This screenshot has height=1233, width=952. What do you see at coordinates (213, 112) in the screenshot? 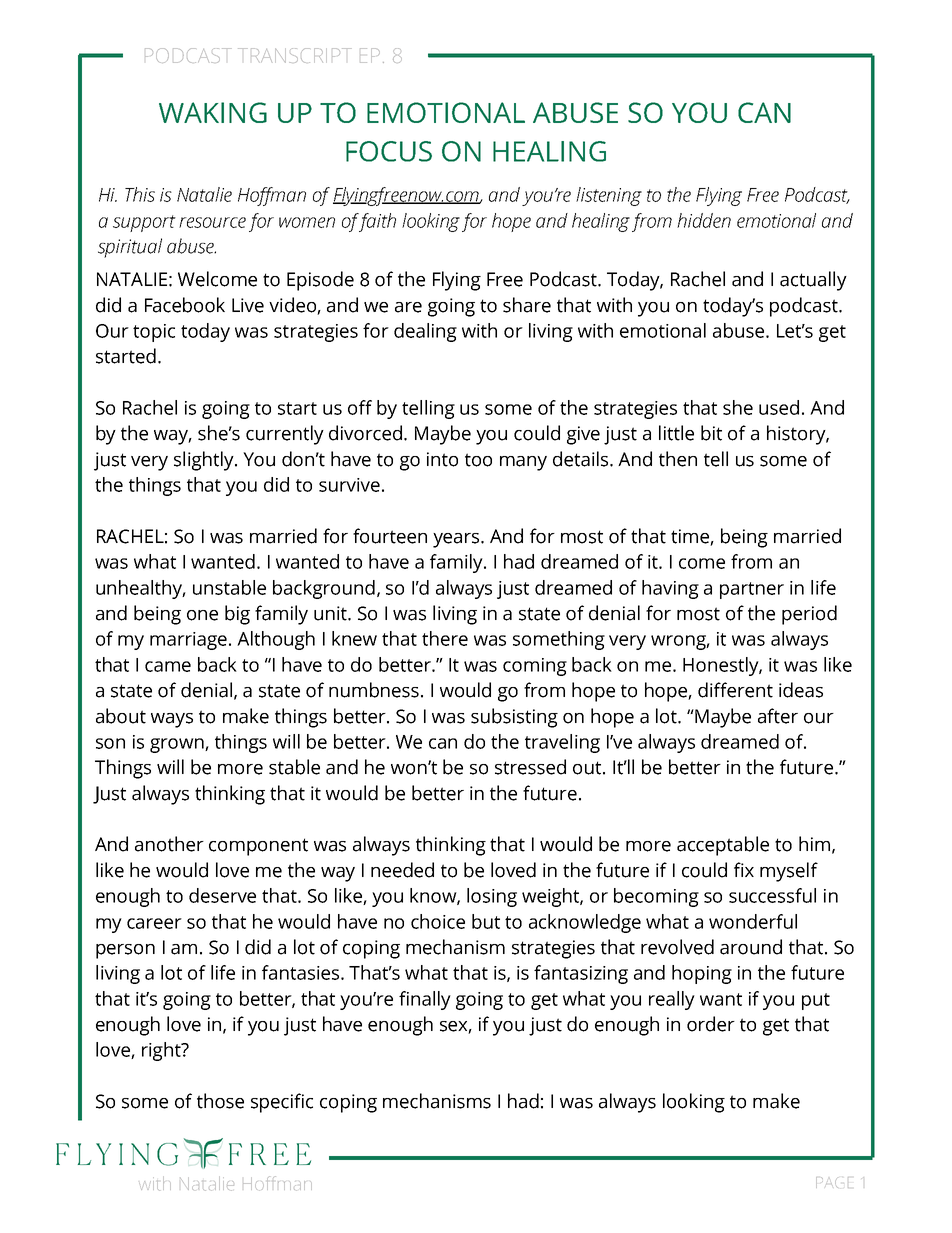
I see `WAKING` at bounding box center [213, 112].
